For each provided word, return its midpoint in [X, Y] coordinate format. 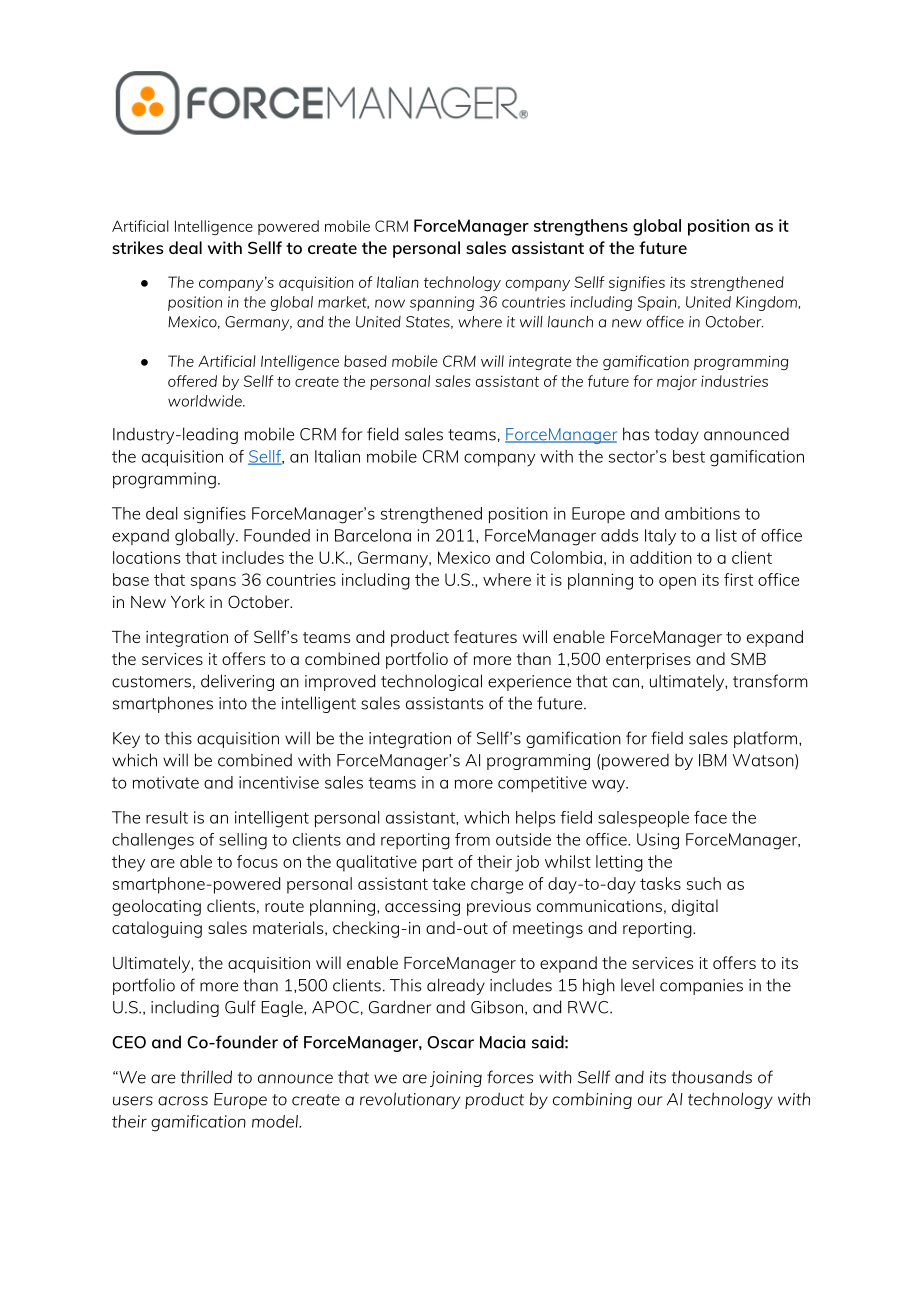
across [183, 1101]
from [472, 839]
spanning [442, 303]
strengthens [581, 227]
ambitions [702, 513]
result [167, 817]
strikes [137, 247]
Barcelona [373, 535]
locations [146, 557]
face [710, 817]
